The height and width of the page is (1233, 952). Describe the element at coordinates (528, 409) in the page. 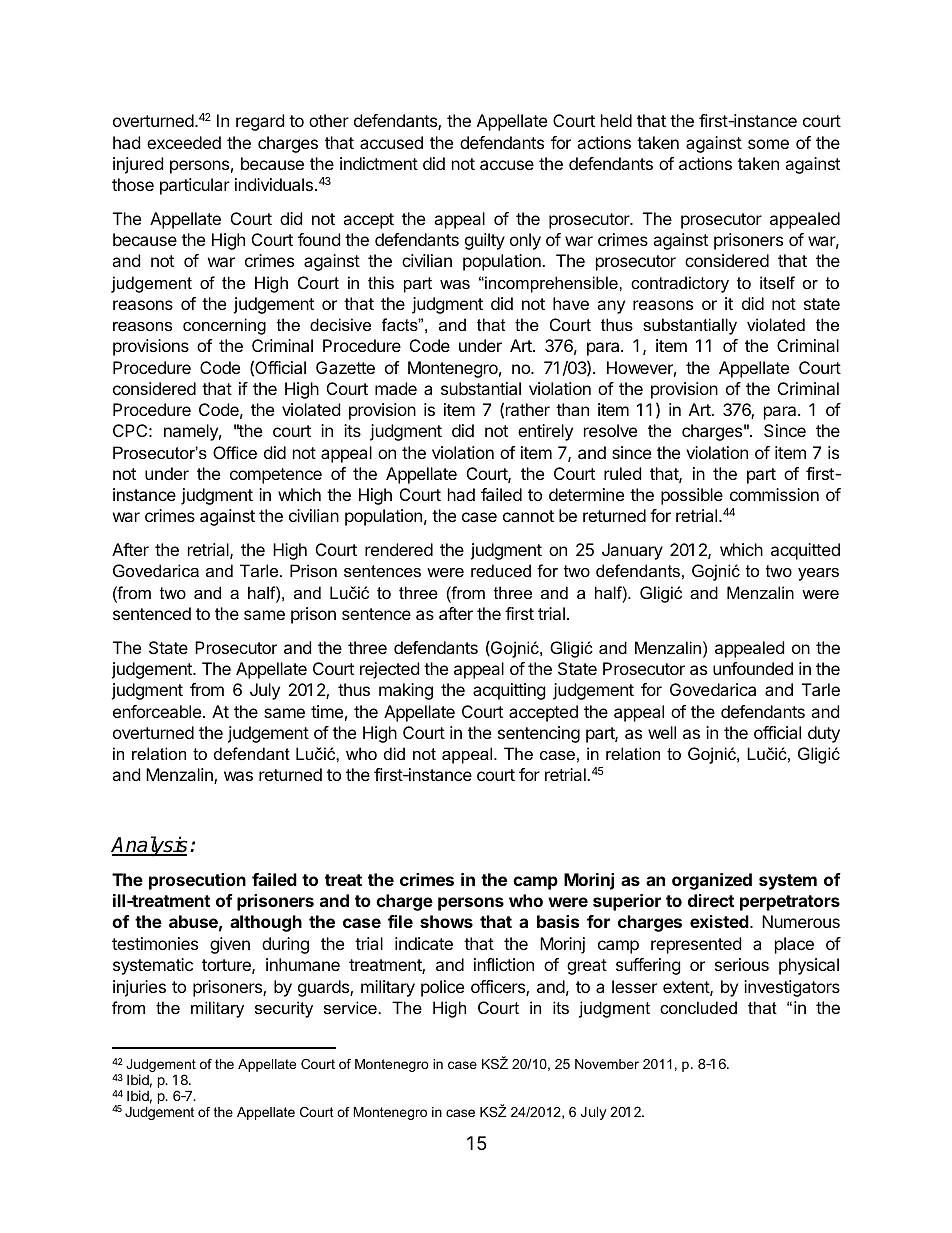

I see `rather` at that location.
